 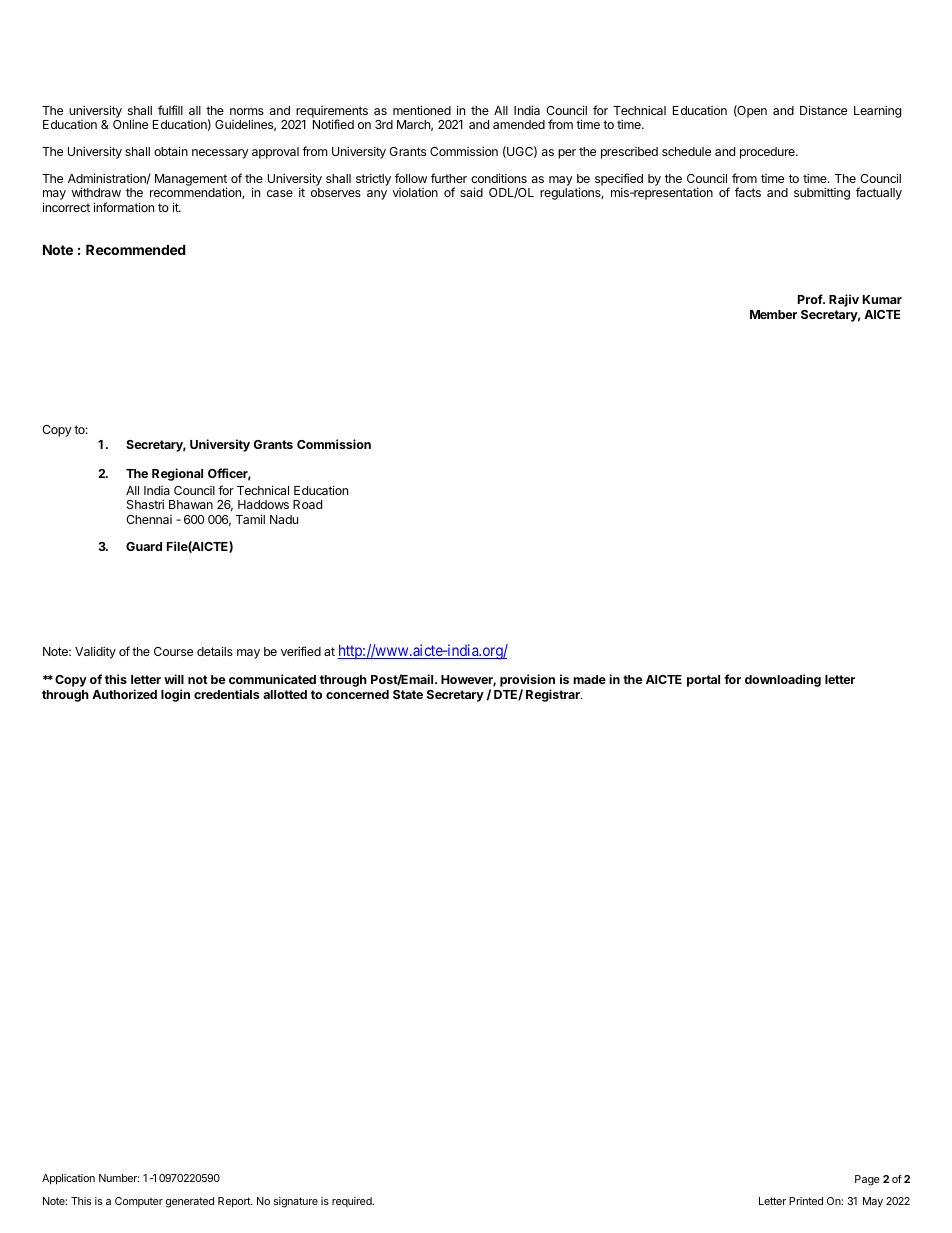 What do you see at coordinates (353, 1202) in the image?
I see `required` at bounding box center [353, 1202].
